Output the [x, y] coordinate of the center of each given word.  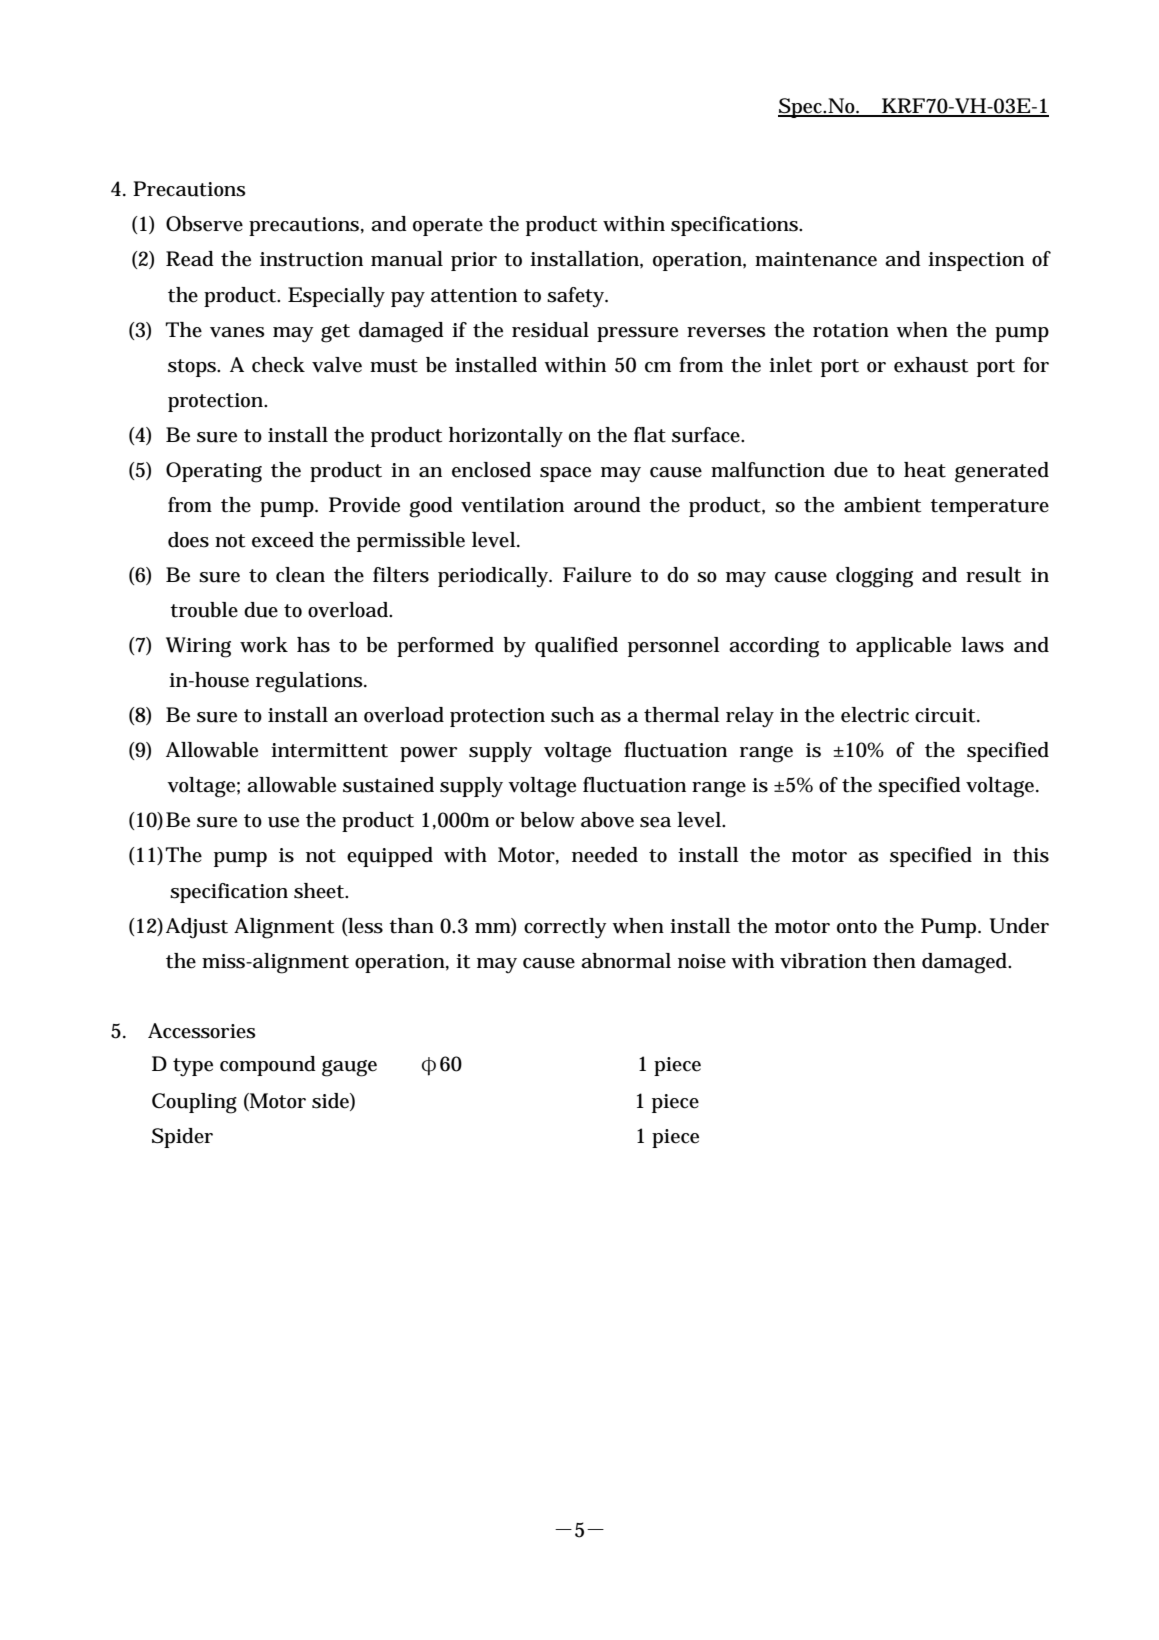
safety [576, 297]
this [1031, 855]
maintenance [816, 259]
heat [925, 470]
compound [268, 1066]
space [565, 474]
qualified [576, 647]
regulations [309, 682]
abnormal [626, 961]
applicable [903, 647]
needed [605, 855]
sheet [319, 891]
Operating [214, 472]
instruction [311, 259]
